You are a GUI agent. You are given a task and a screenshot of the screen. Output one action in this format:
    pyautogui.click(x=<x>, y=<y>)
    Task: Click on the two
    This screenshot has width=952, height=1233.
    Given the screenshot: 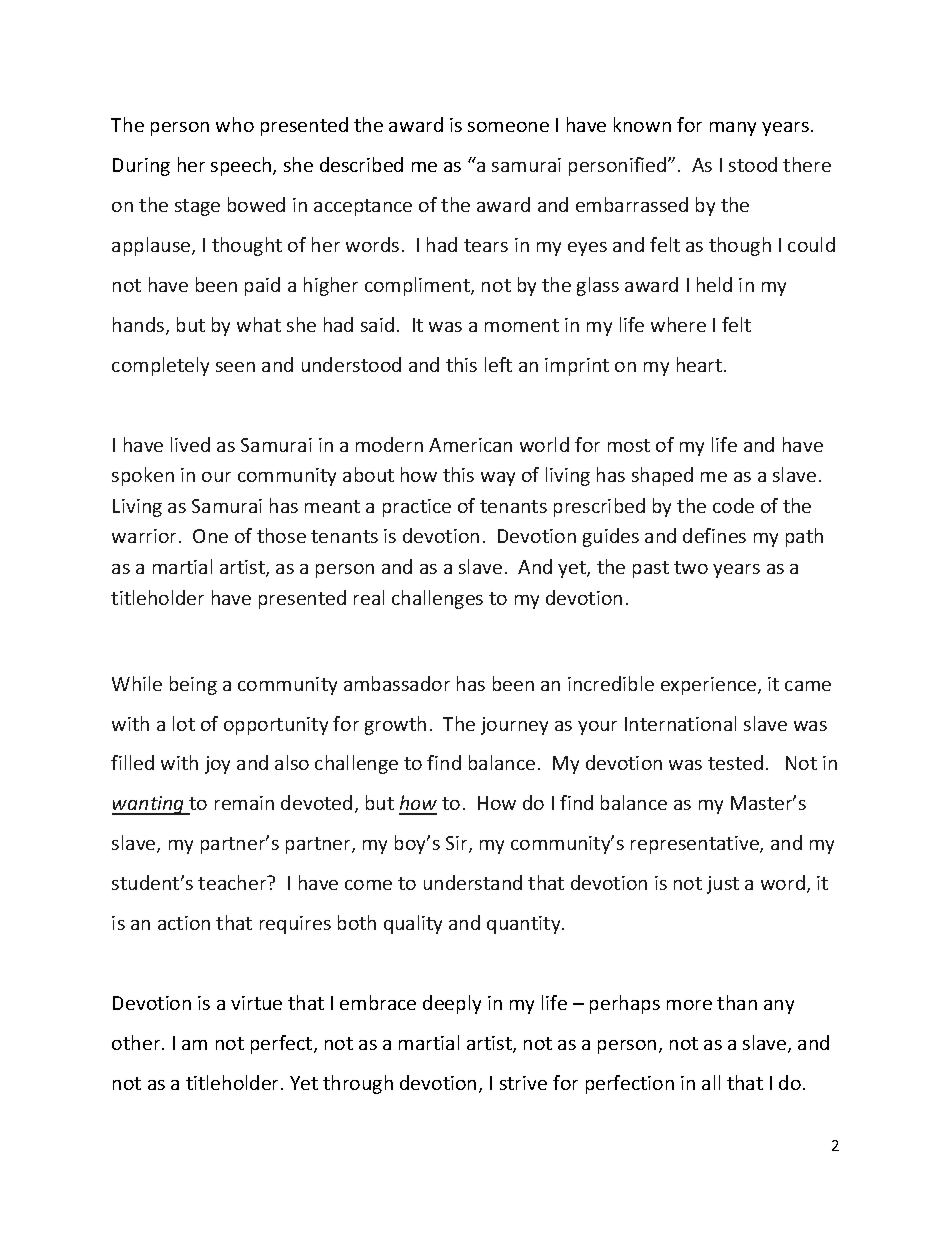 What is the action you would take?
    pyautogui.click(x=691, y=567)
